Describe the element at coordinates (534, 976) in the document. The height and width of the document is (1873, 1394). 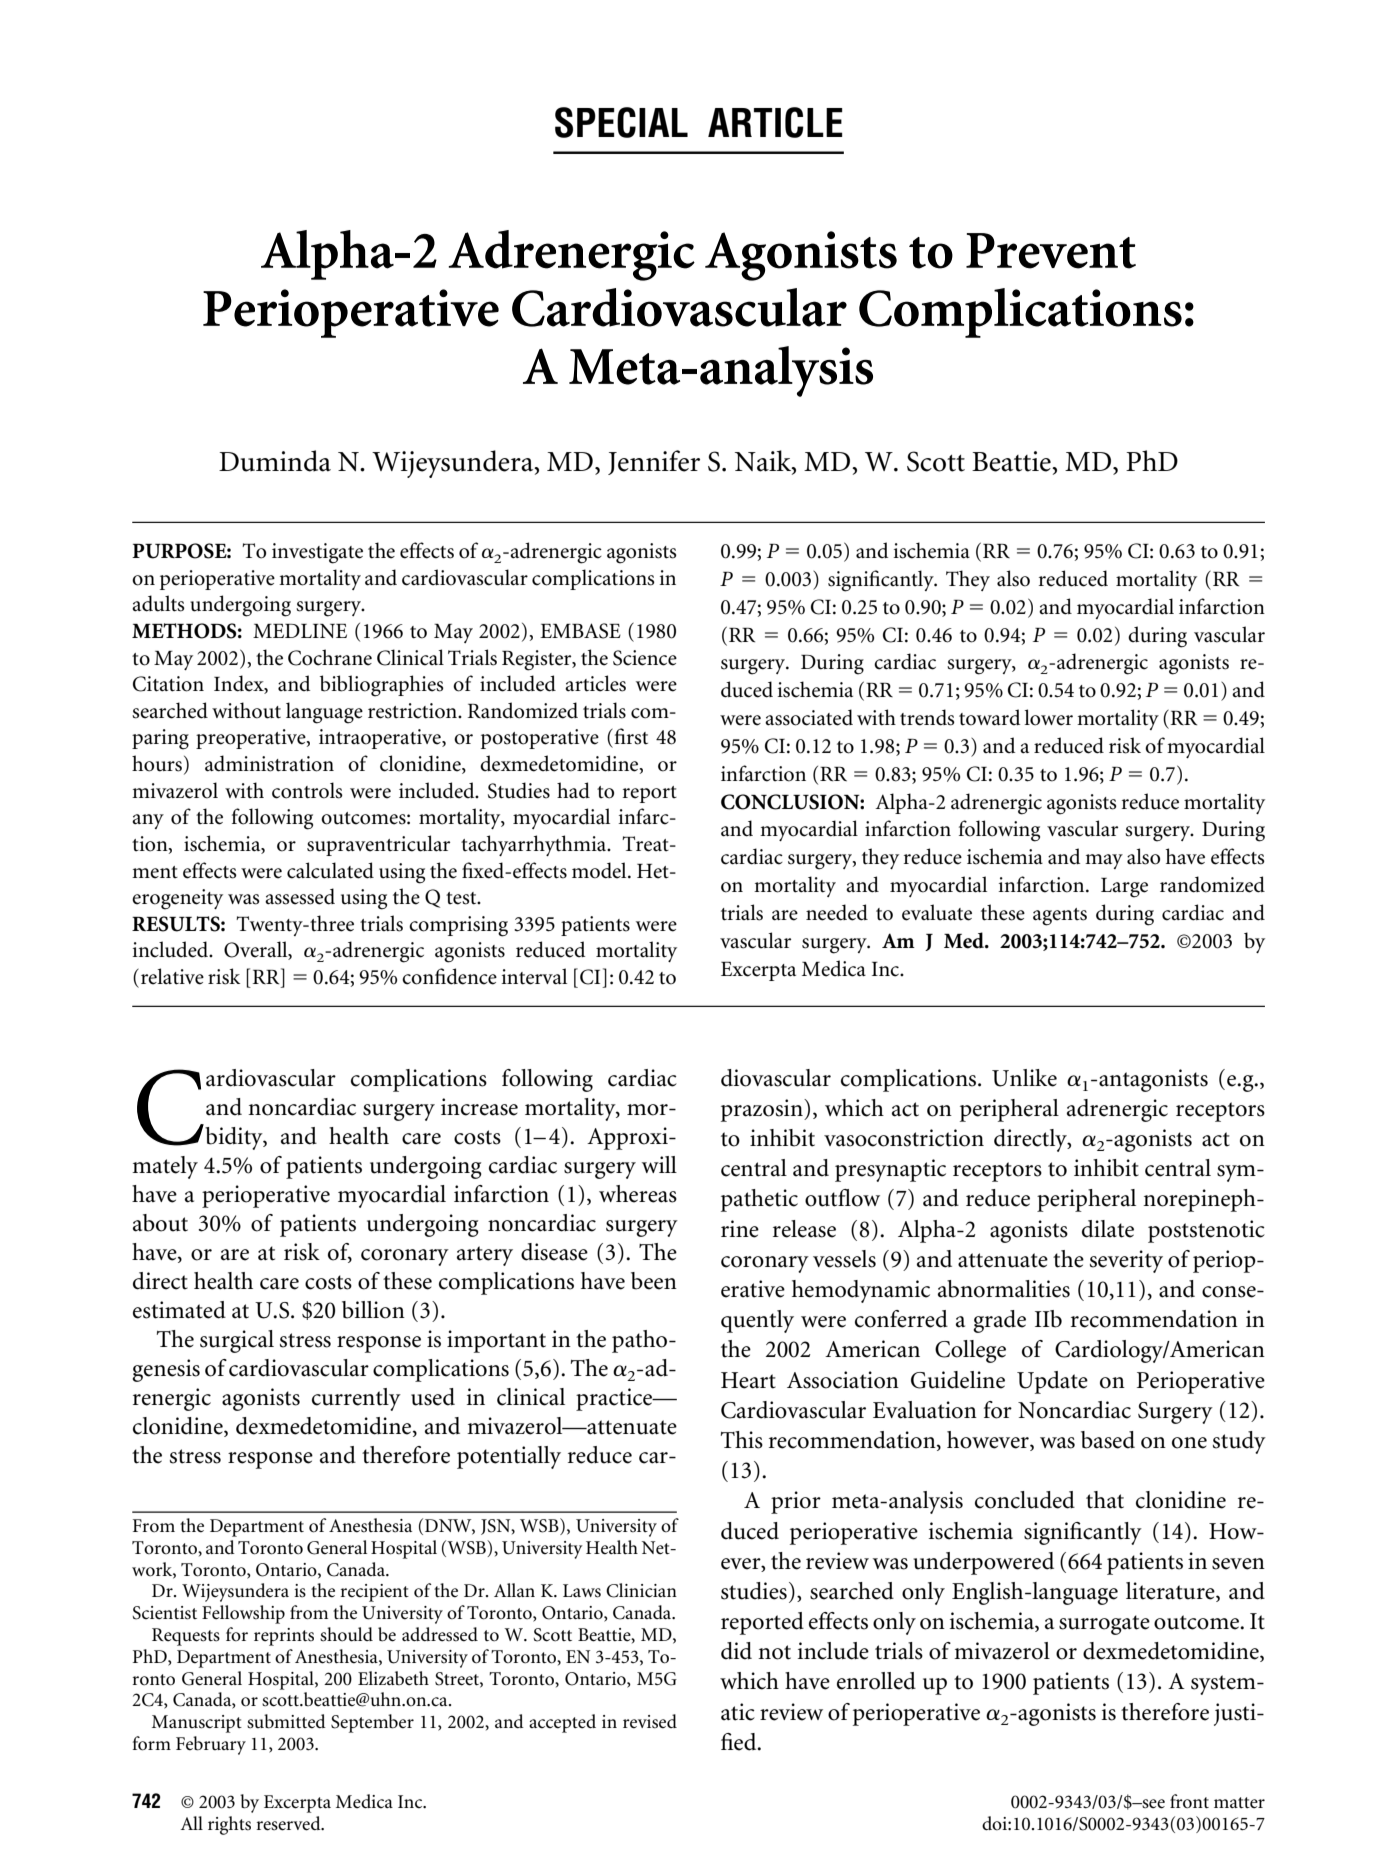
I see `interval` at that location.
